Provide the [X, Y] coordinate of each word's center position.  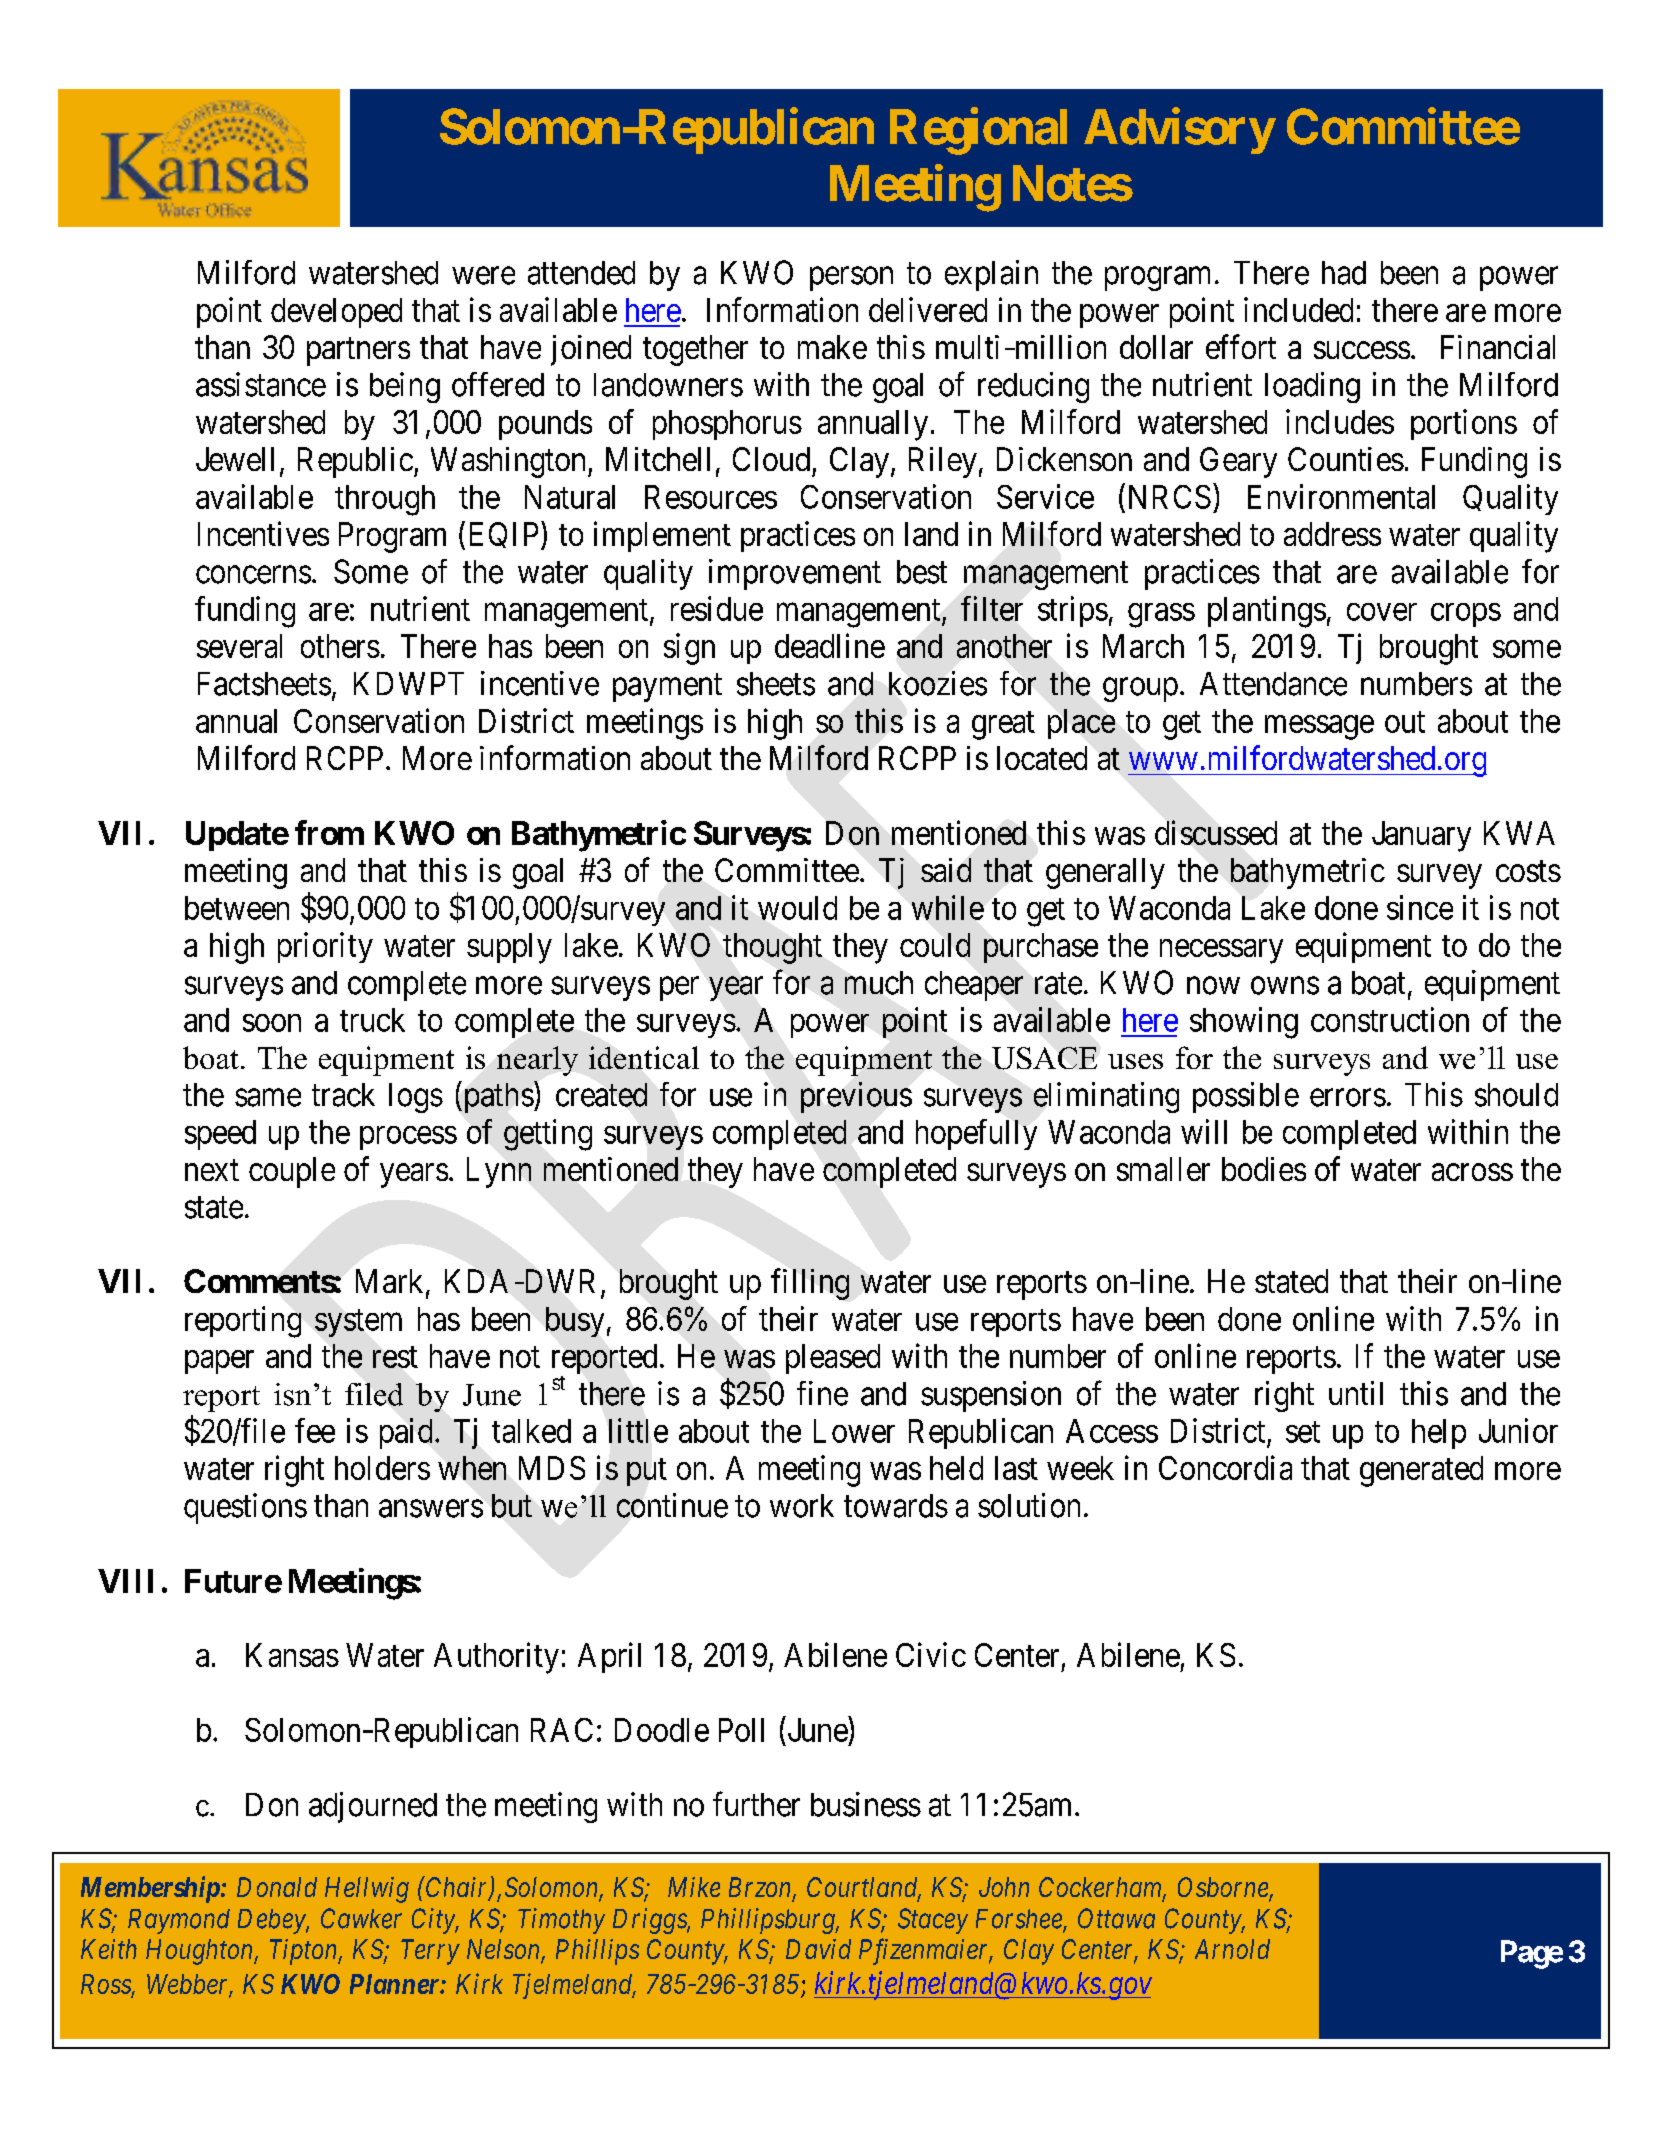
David [818, 1949]
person [851, 279]
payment [667, 688]
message [1319, 727]
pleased [833, 1359]
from [329, 832]
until [1356, 1393]
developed [336, 313]
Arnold [1232, 1949]
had [1344, 273]
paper [219, 1362]
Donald [277, 1887]
